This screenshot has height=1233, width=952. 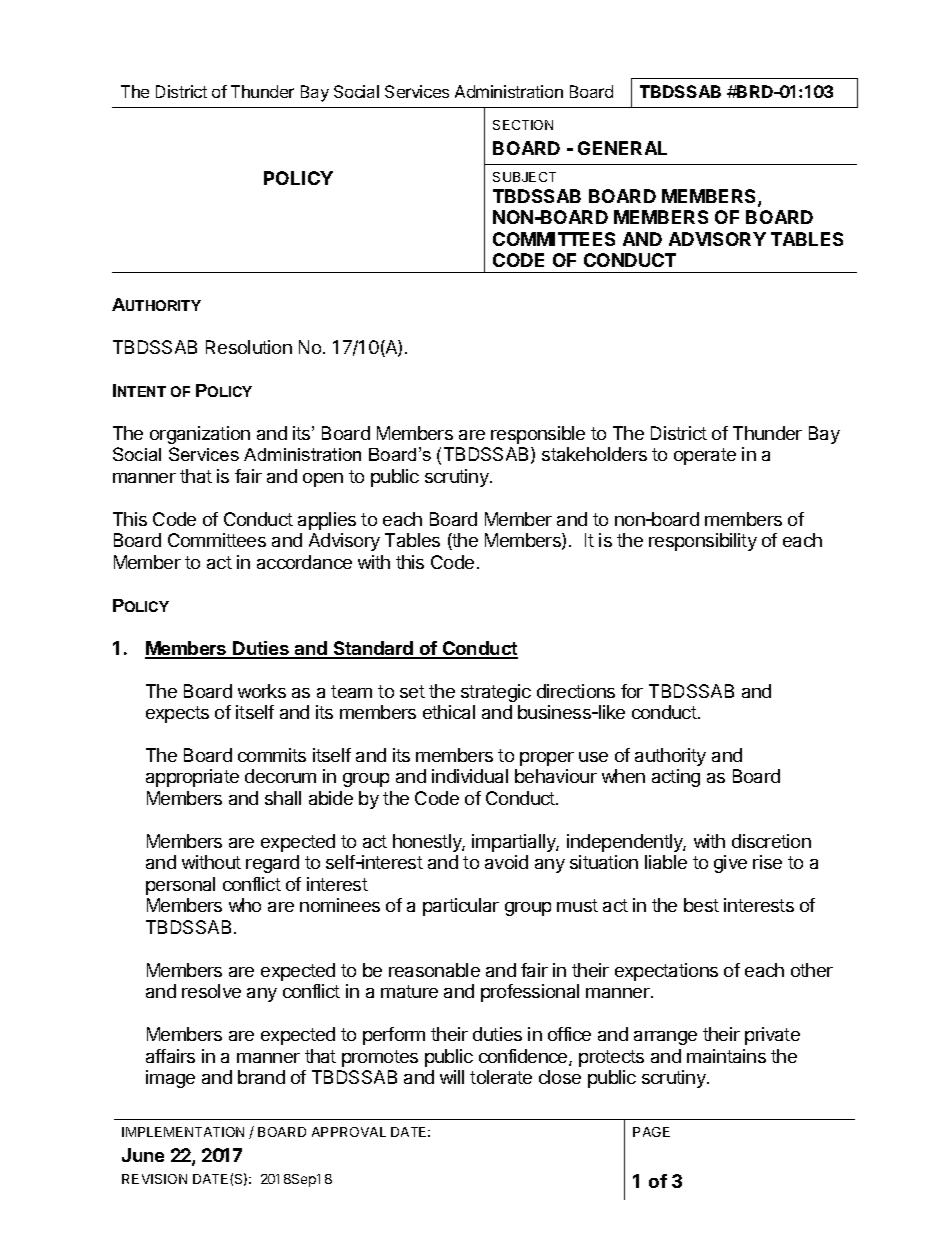 What do you see at coordinates (470, 776) in the screenshot?
I see `individual` at bounding box center [470, 776].
